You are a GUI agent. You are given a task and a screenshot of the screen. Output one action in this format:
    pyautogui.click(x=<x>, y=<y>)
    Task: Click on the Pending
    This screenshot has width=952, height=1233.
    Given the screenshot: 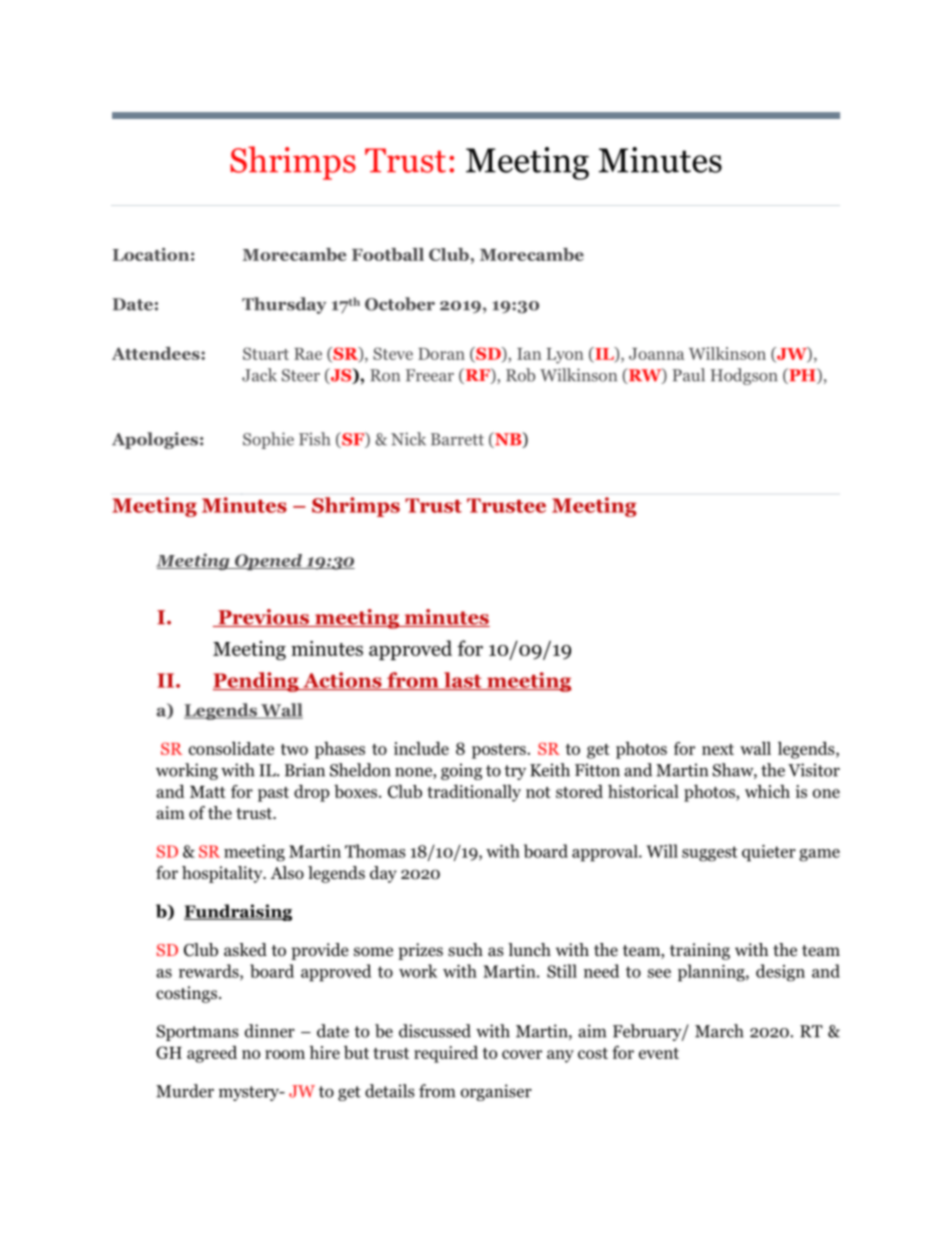 What is the action you would take?
    pyautogui.click(x=257, y=682)
